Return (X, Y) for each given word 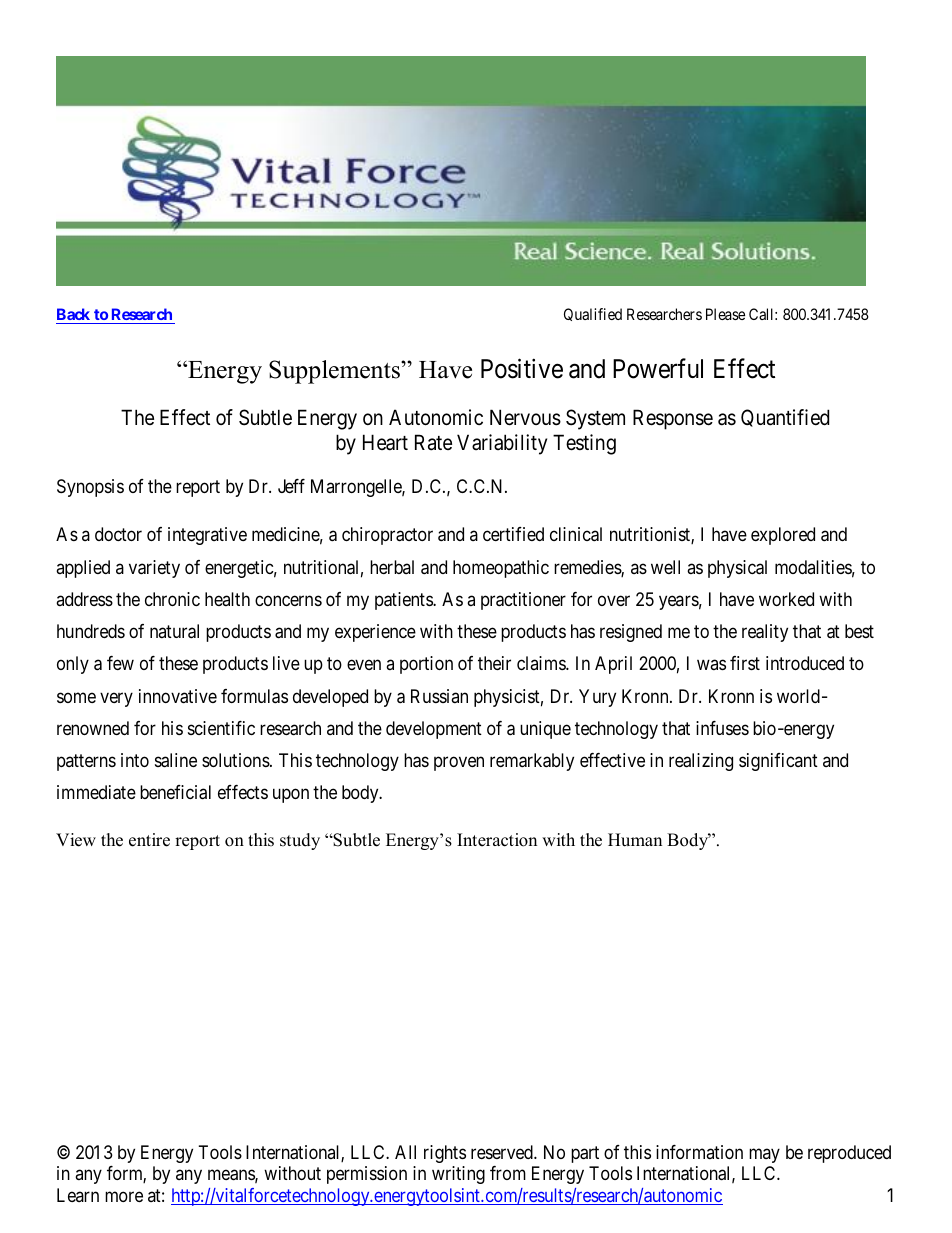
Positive (522, 369)
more (124, 1196)
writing (458, 1175)
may (764, 1155)
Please (725, 314)
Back (73, 314)
